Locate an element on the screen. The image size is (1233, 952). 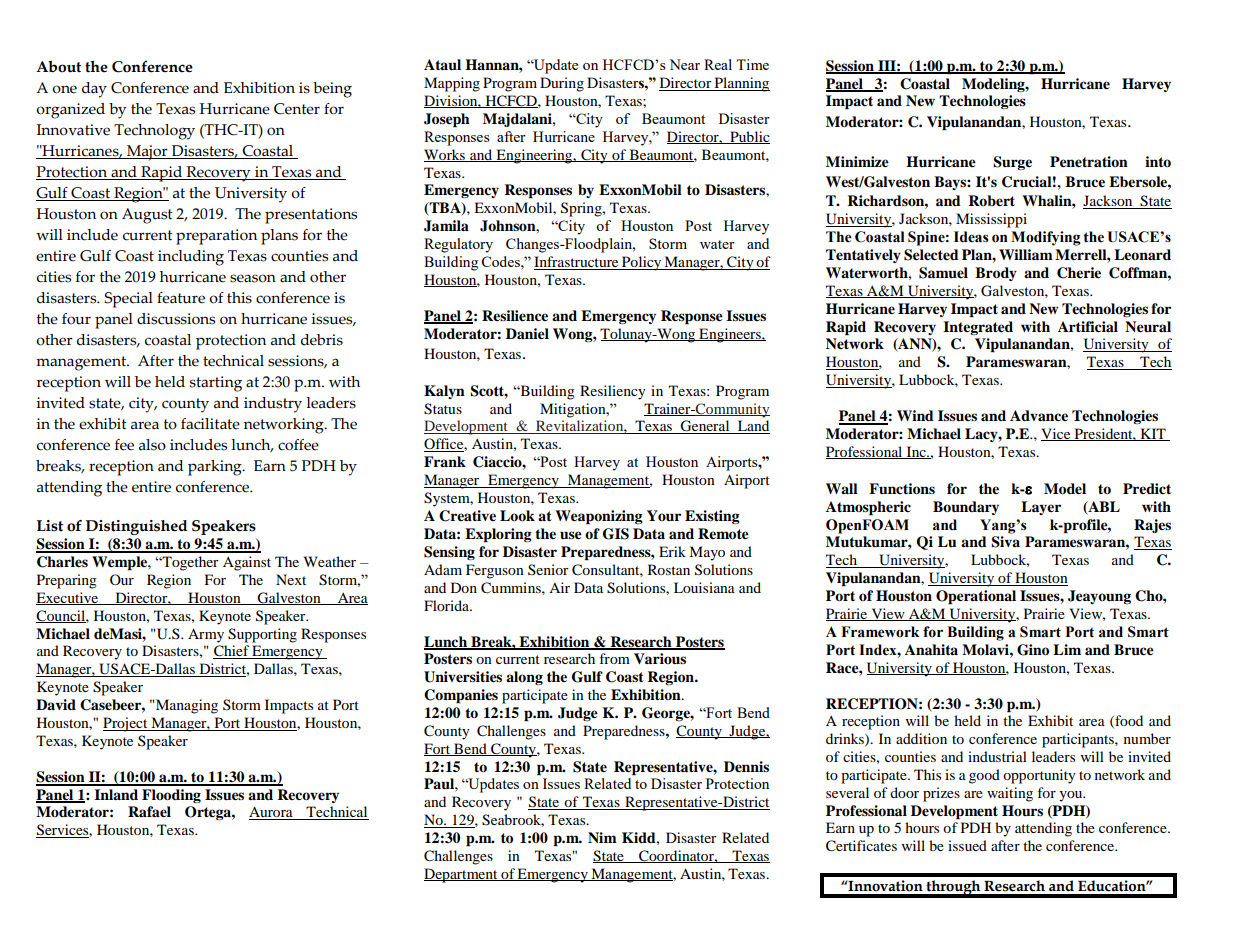
Department is located at coordinates (462, 875).
